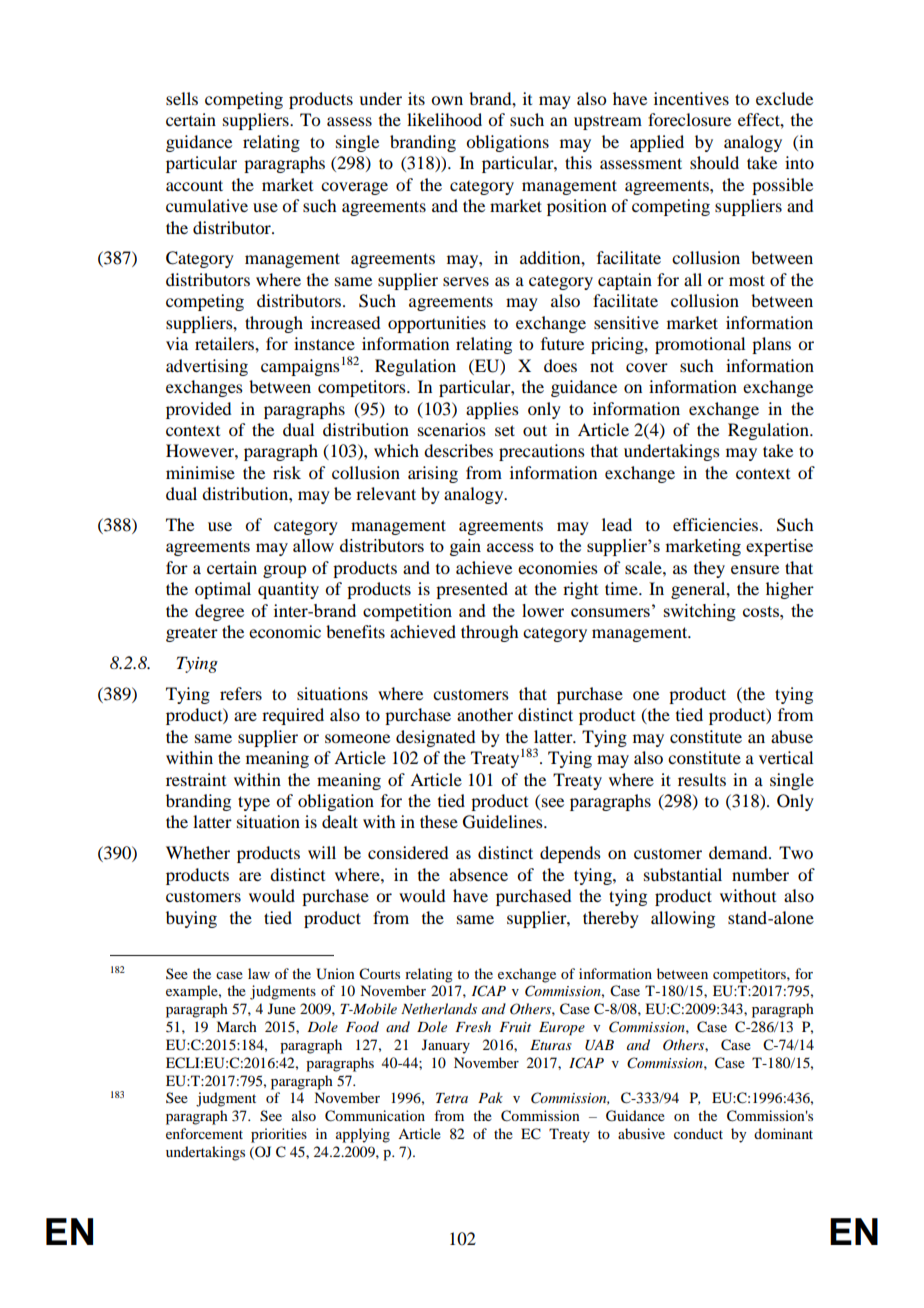 The width and height of the screenshot is (924, 1308). Describe the element at coordinates (490, 1097) in the screenshot. I see `Pak` at that location.
